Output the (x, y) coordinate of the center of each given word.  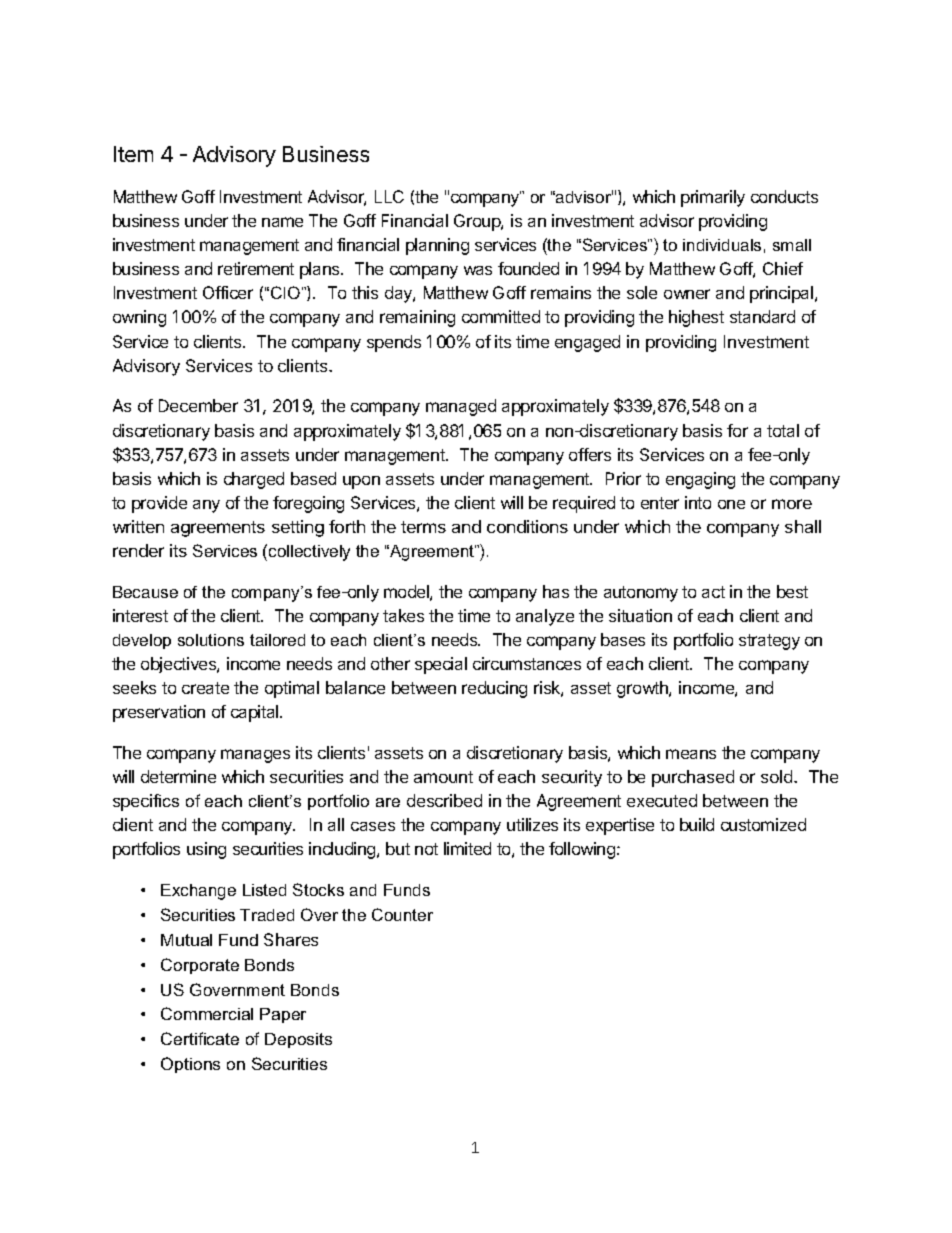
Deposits (298, 1040)
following (582, 850)
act (713, 592)
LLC (389, 196)
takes (403, 615)
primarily (713, 198)
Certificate (200, 1038)
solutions (211, 640)
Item (133, 154)
